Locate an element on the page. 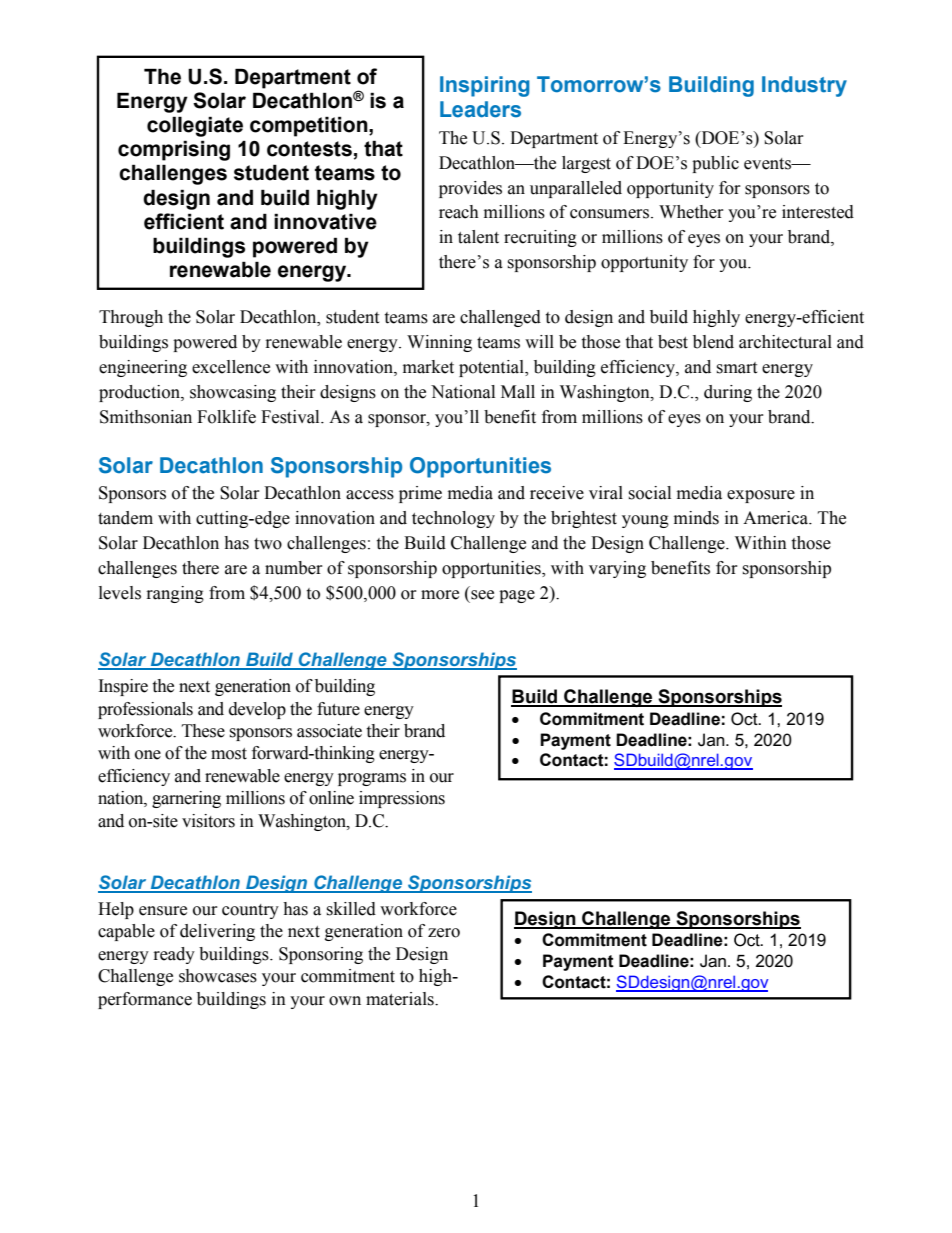 This document has height=1233, width=952. showcases is located at coordinates (218, 976).
